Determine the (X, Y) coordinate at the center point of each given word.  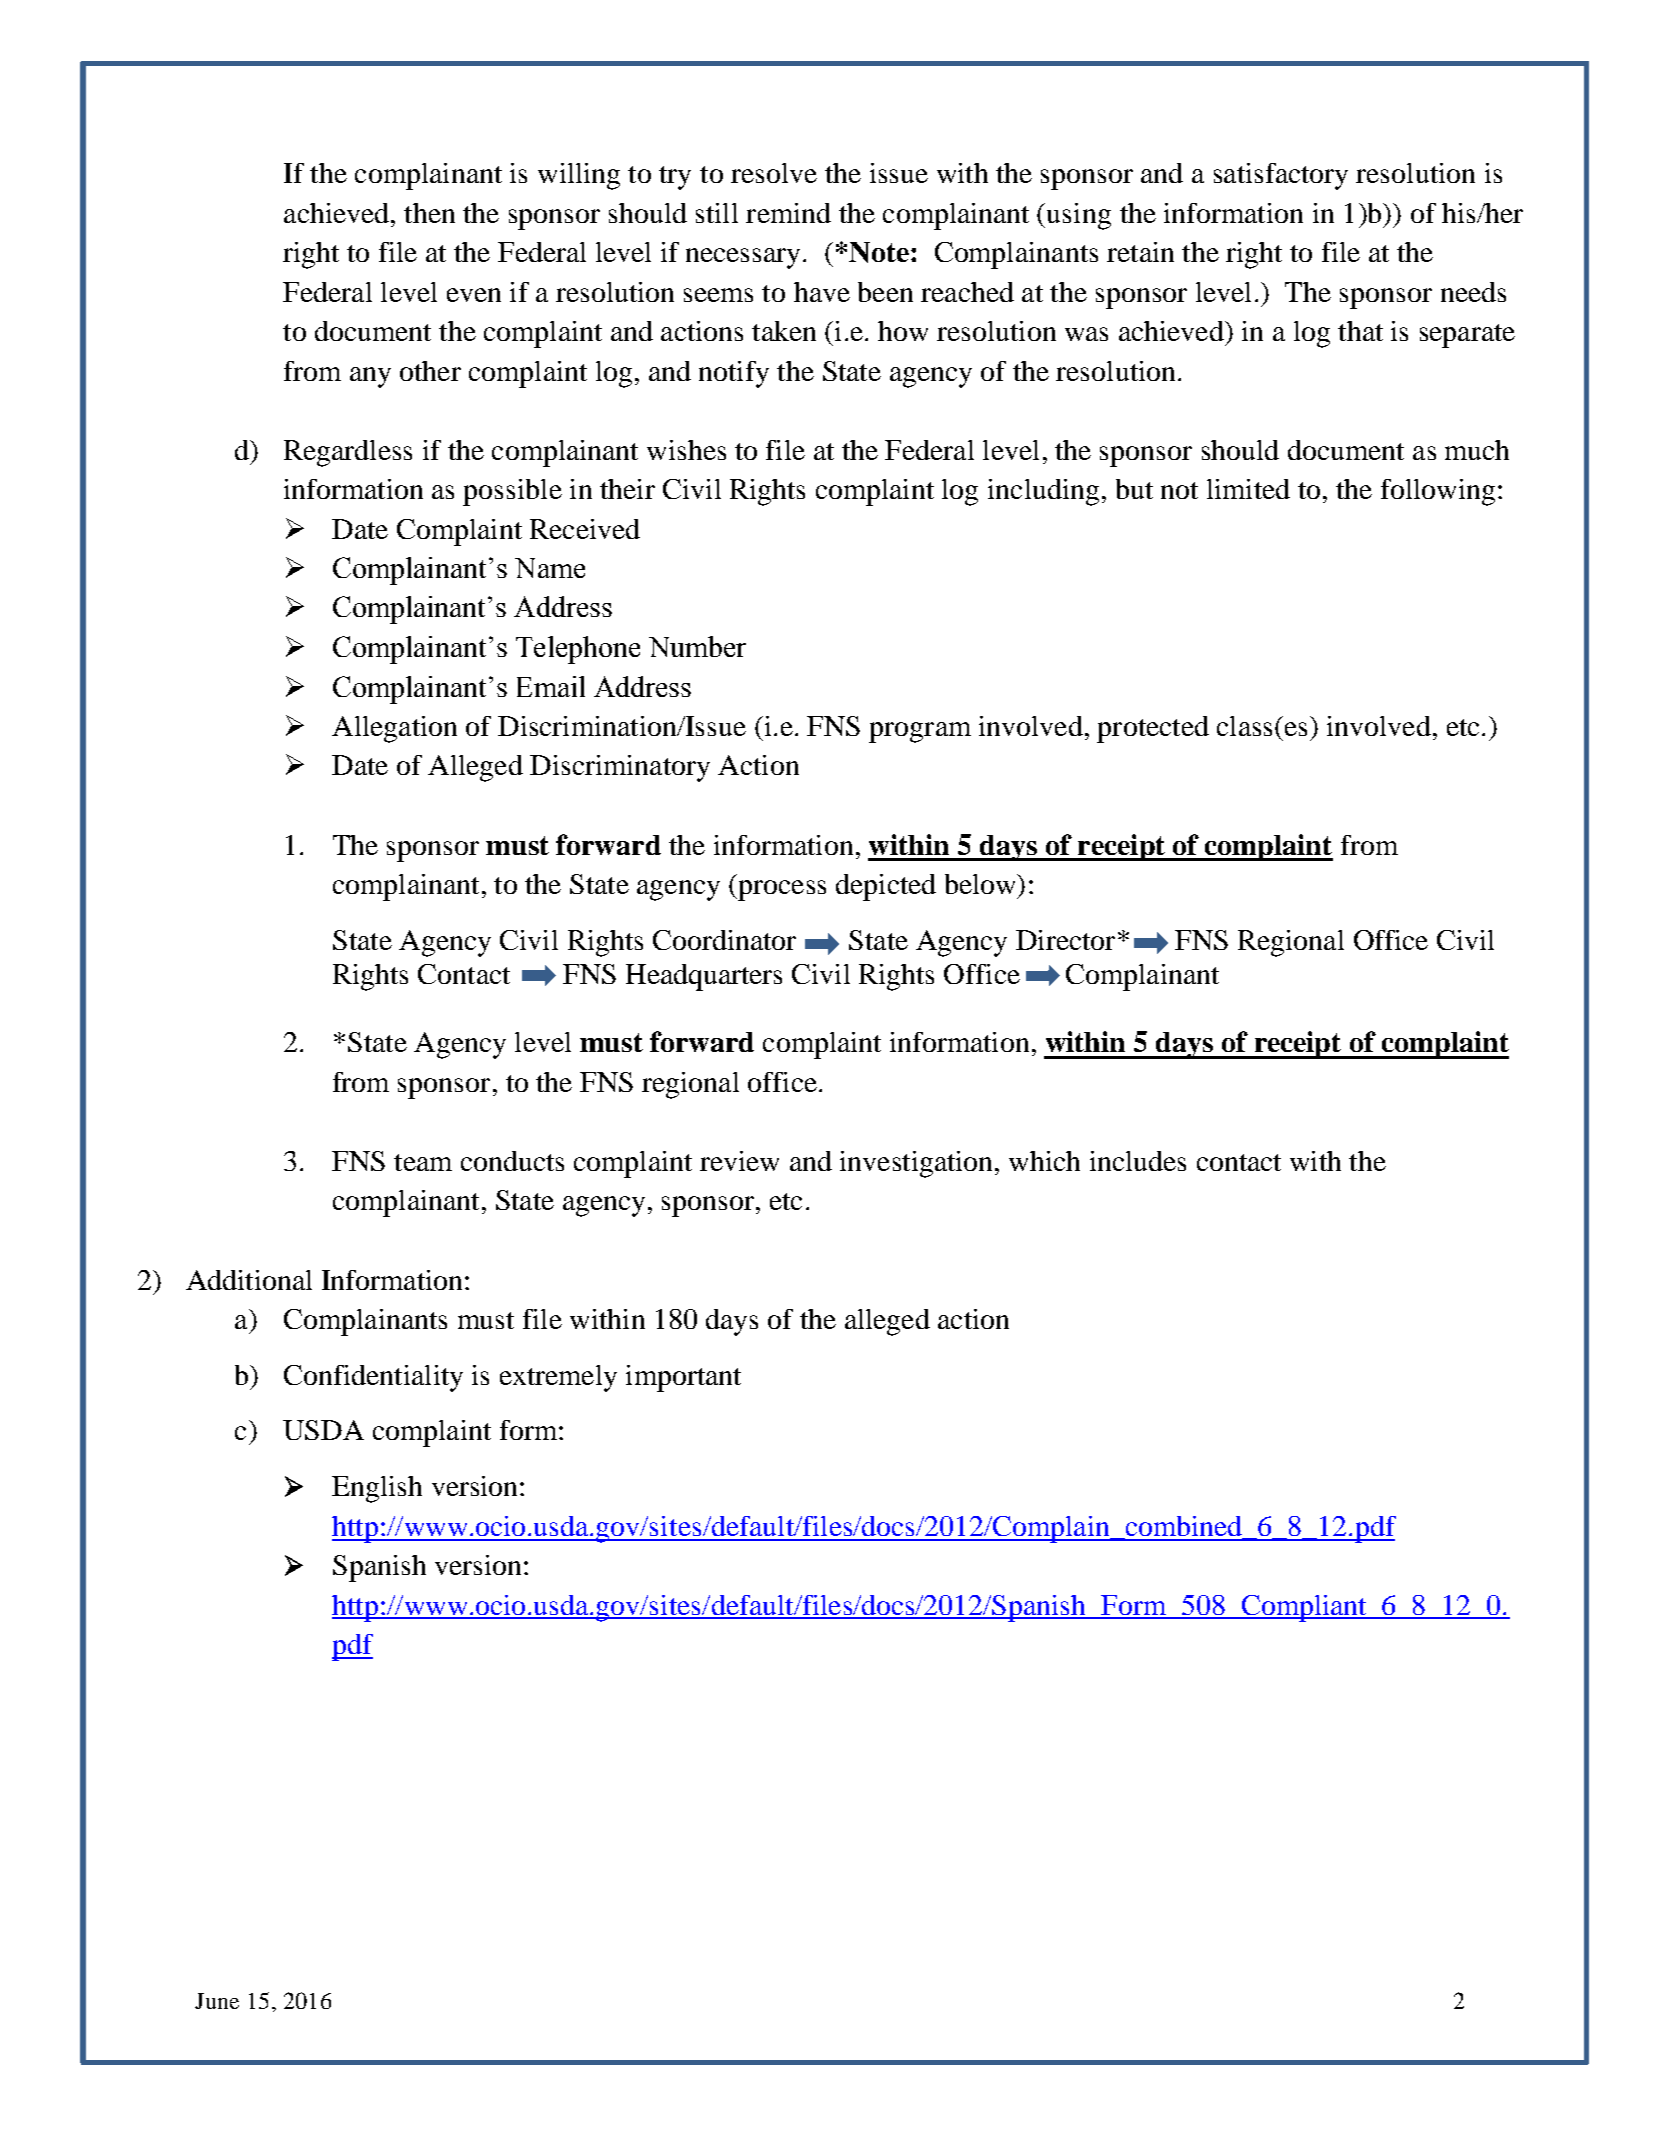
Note (879, 252)
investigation (918, 1164)
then (429, 213)
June (217, 2001)
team (423, 1162)
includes (1138, 1161)
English (377, 1489)
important (683, 1378)
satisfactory (1281, 176)
